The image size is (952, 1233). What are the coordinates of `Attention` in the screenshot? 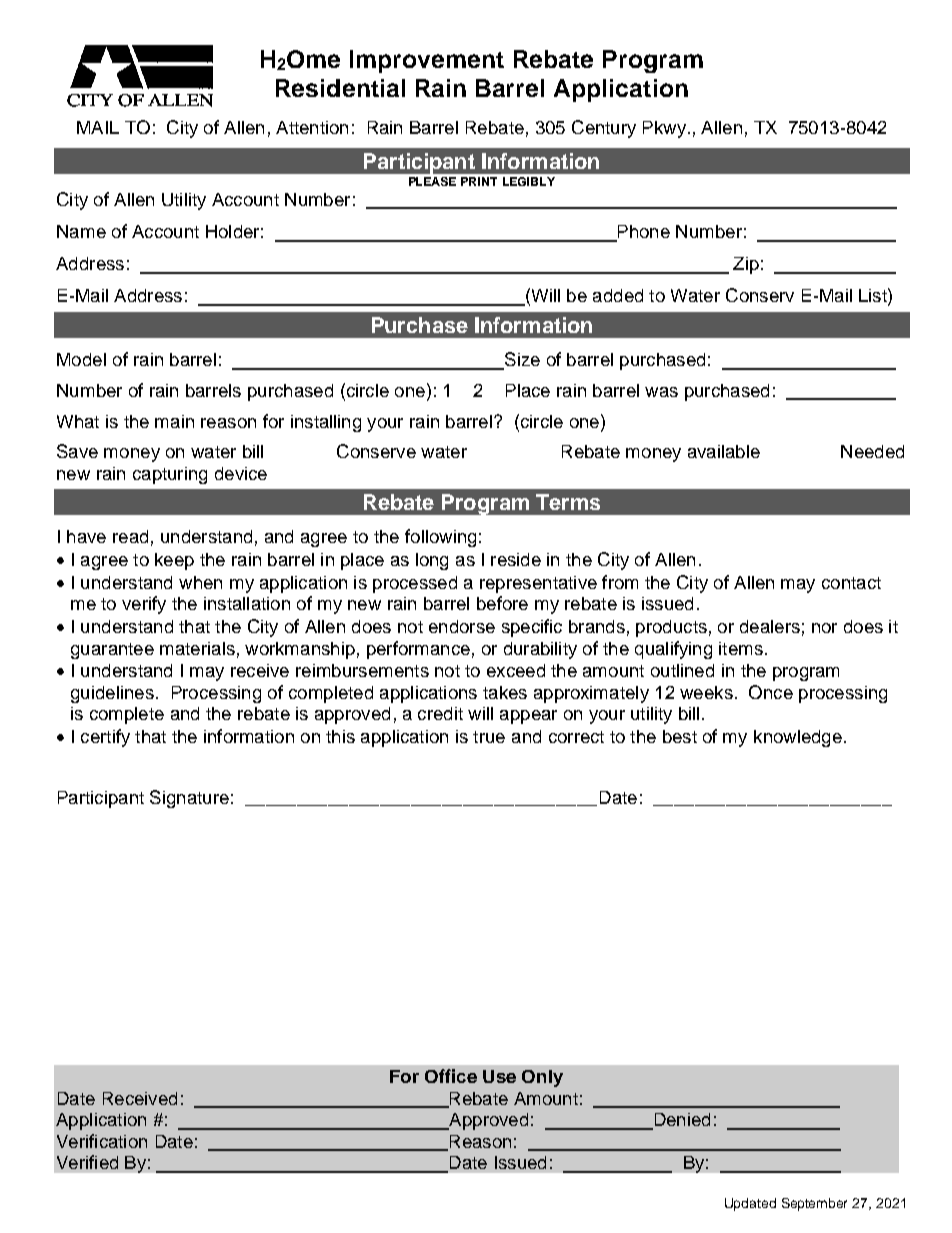 It's located at (312, 127).
